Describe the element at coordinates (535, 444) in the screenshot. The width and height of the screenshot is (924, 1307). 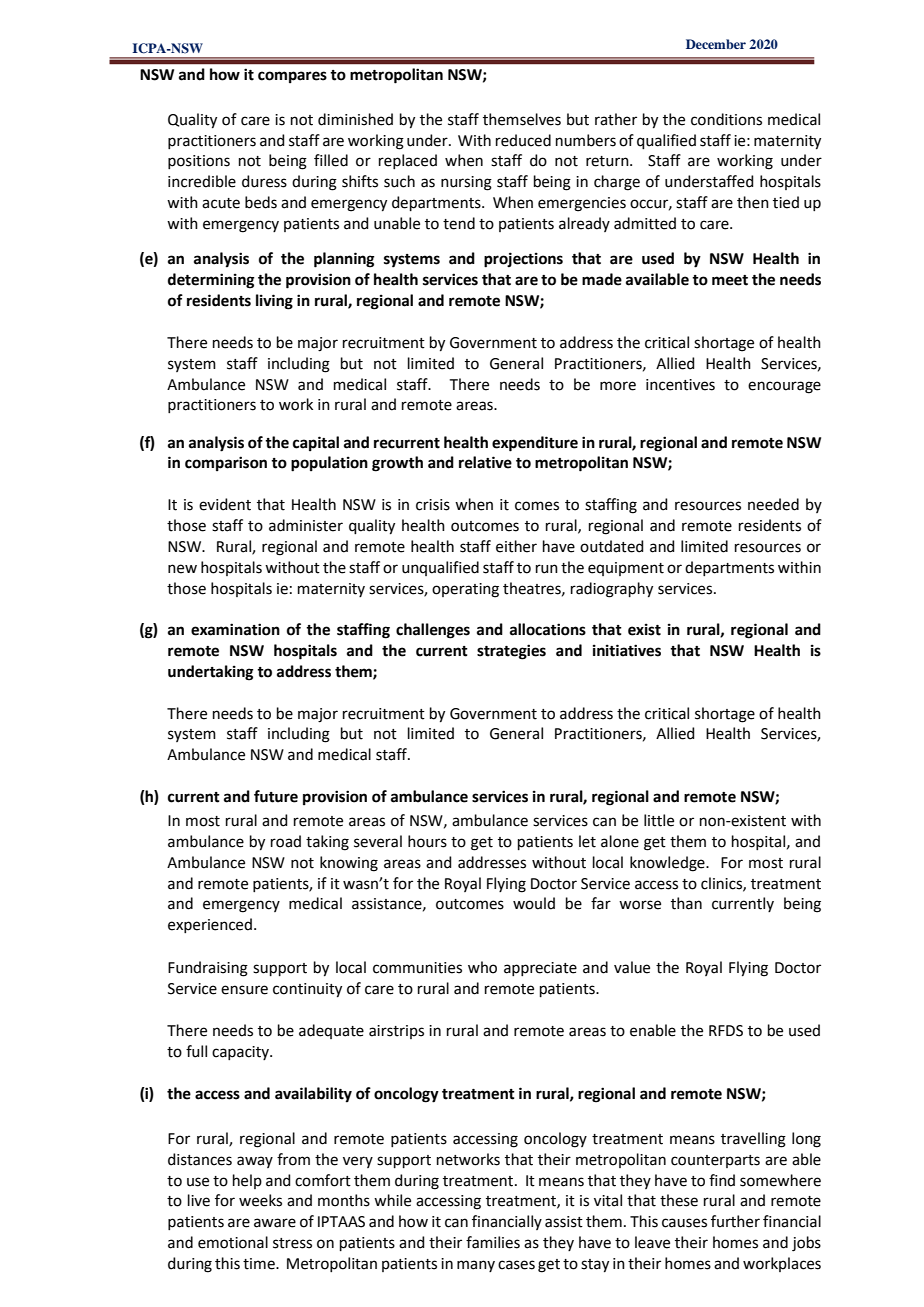
I see `expenditure` at that location.
